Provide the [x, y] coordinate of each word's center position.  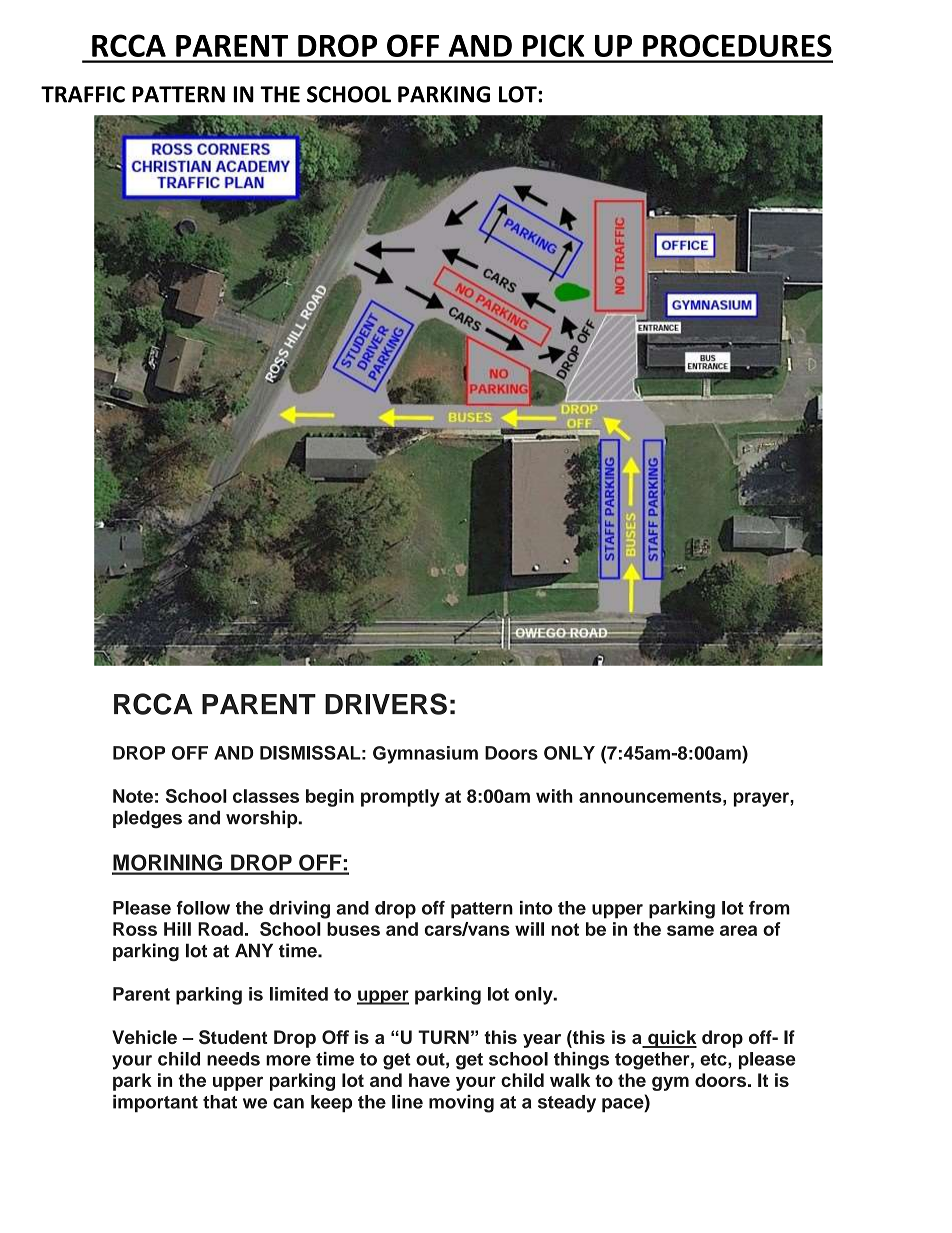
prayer [762, 799]
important [155, 1104]
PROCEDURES [737, 45]
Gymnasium [425, 755]
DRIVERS [386, 704]
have [429, 1080]
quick [671, 1039]
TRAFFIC [83, 94]
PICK [554, 45]
